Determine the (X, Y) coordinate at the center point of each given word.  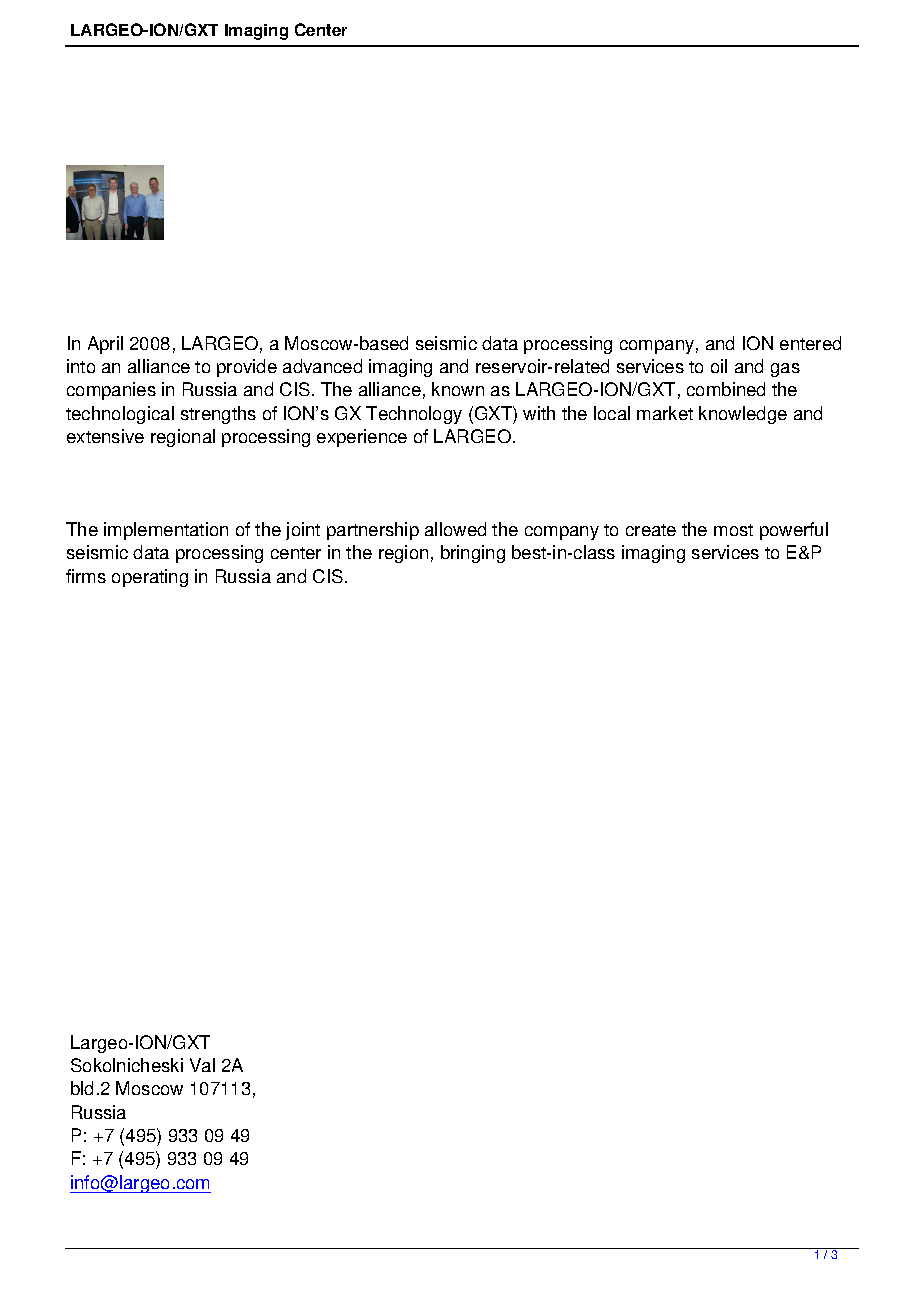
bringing (473, 554)
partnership (373, 531)
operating (150, 578)
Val (202, 1065)
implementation (166, 531)
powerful (794, 531)
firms (86, 576)
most (733, 530)
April (105, 345)
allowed (455, 529)
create (651, 530)
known (458, 389)
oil (719, 366)
